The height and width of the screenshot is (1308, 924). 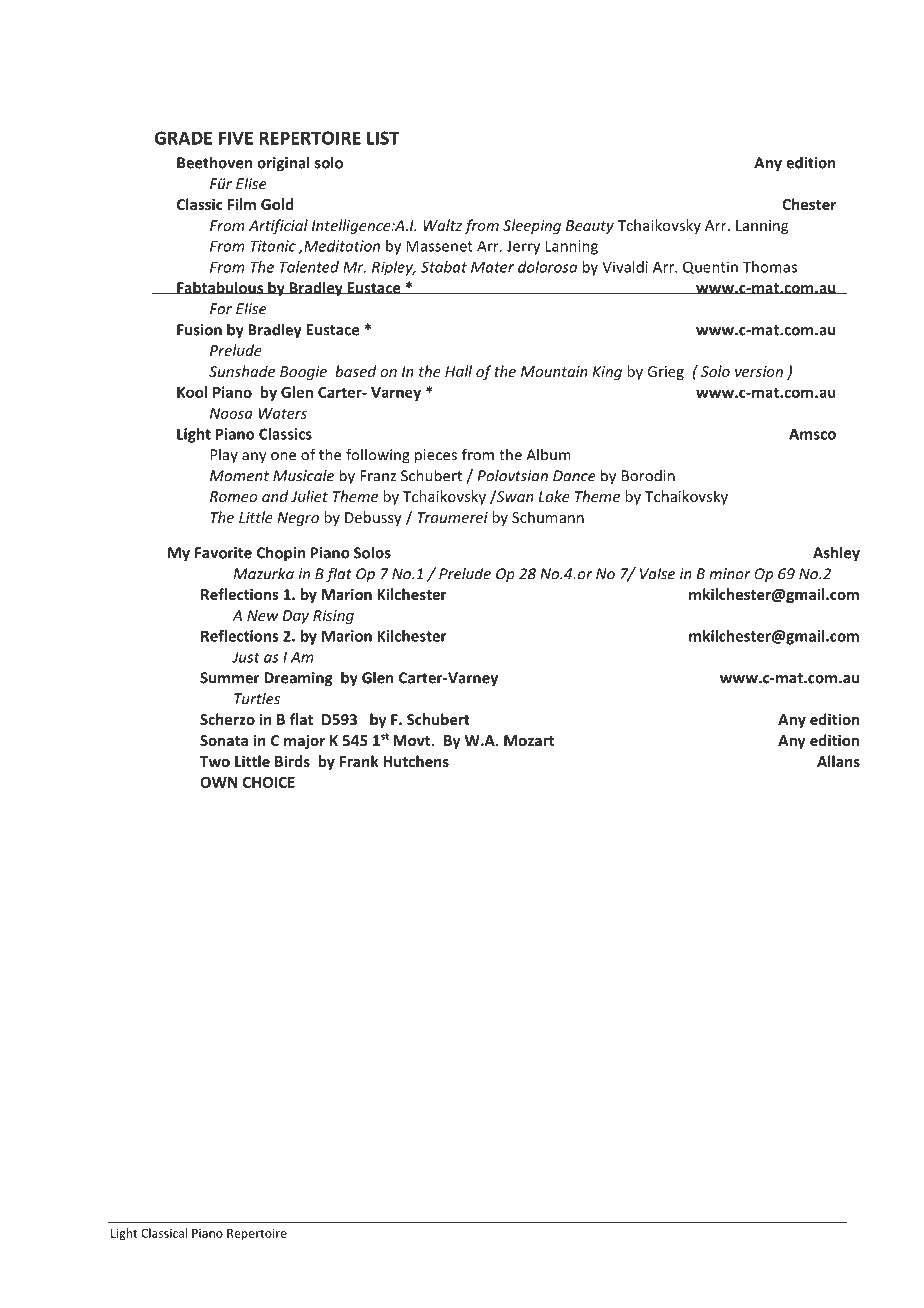 I want to click on original, so click(x=283, y=164).
